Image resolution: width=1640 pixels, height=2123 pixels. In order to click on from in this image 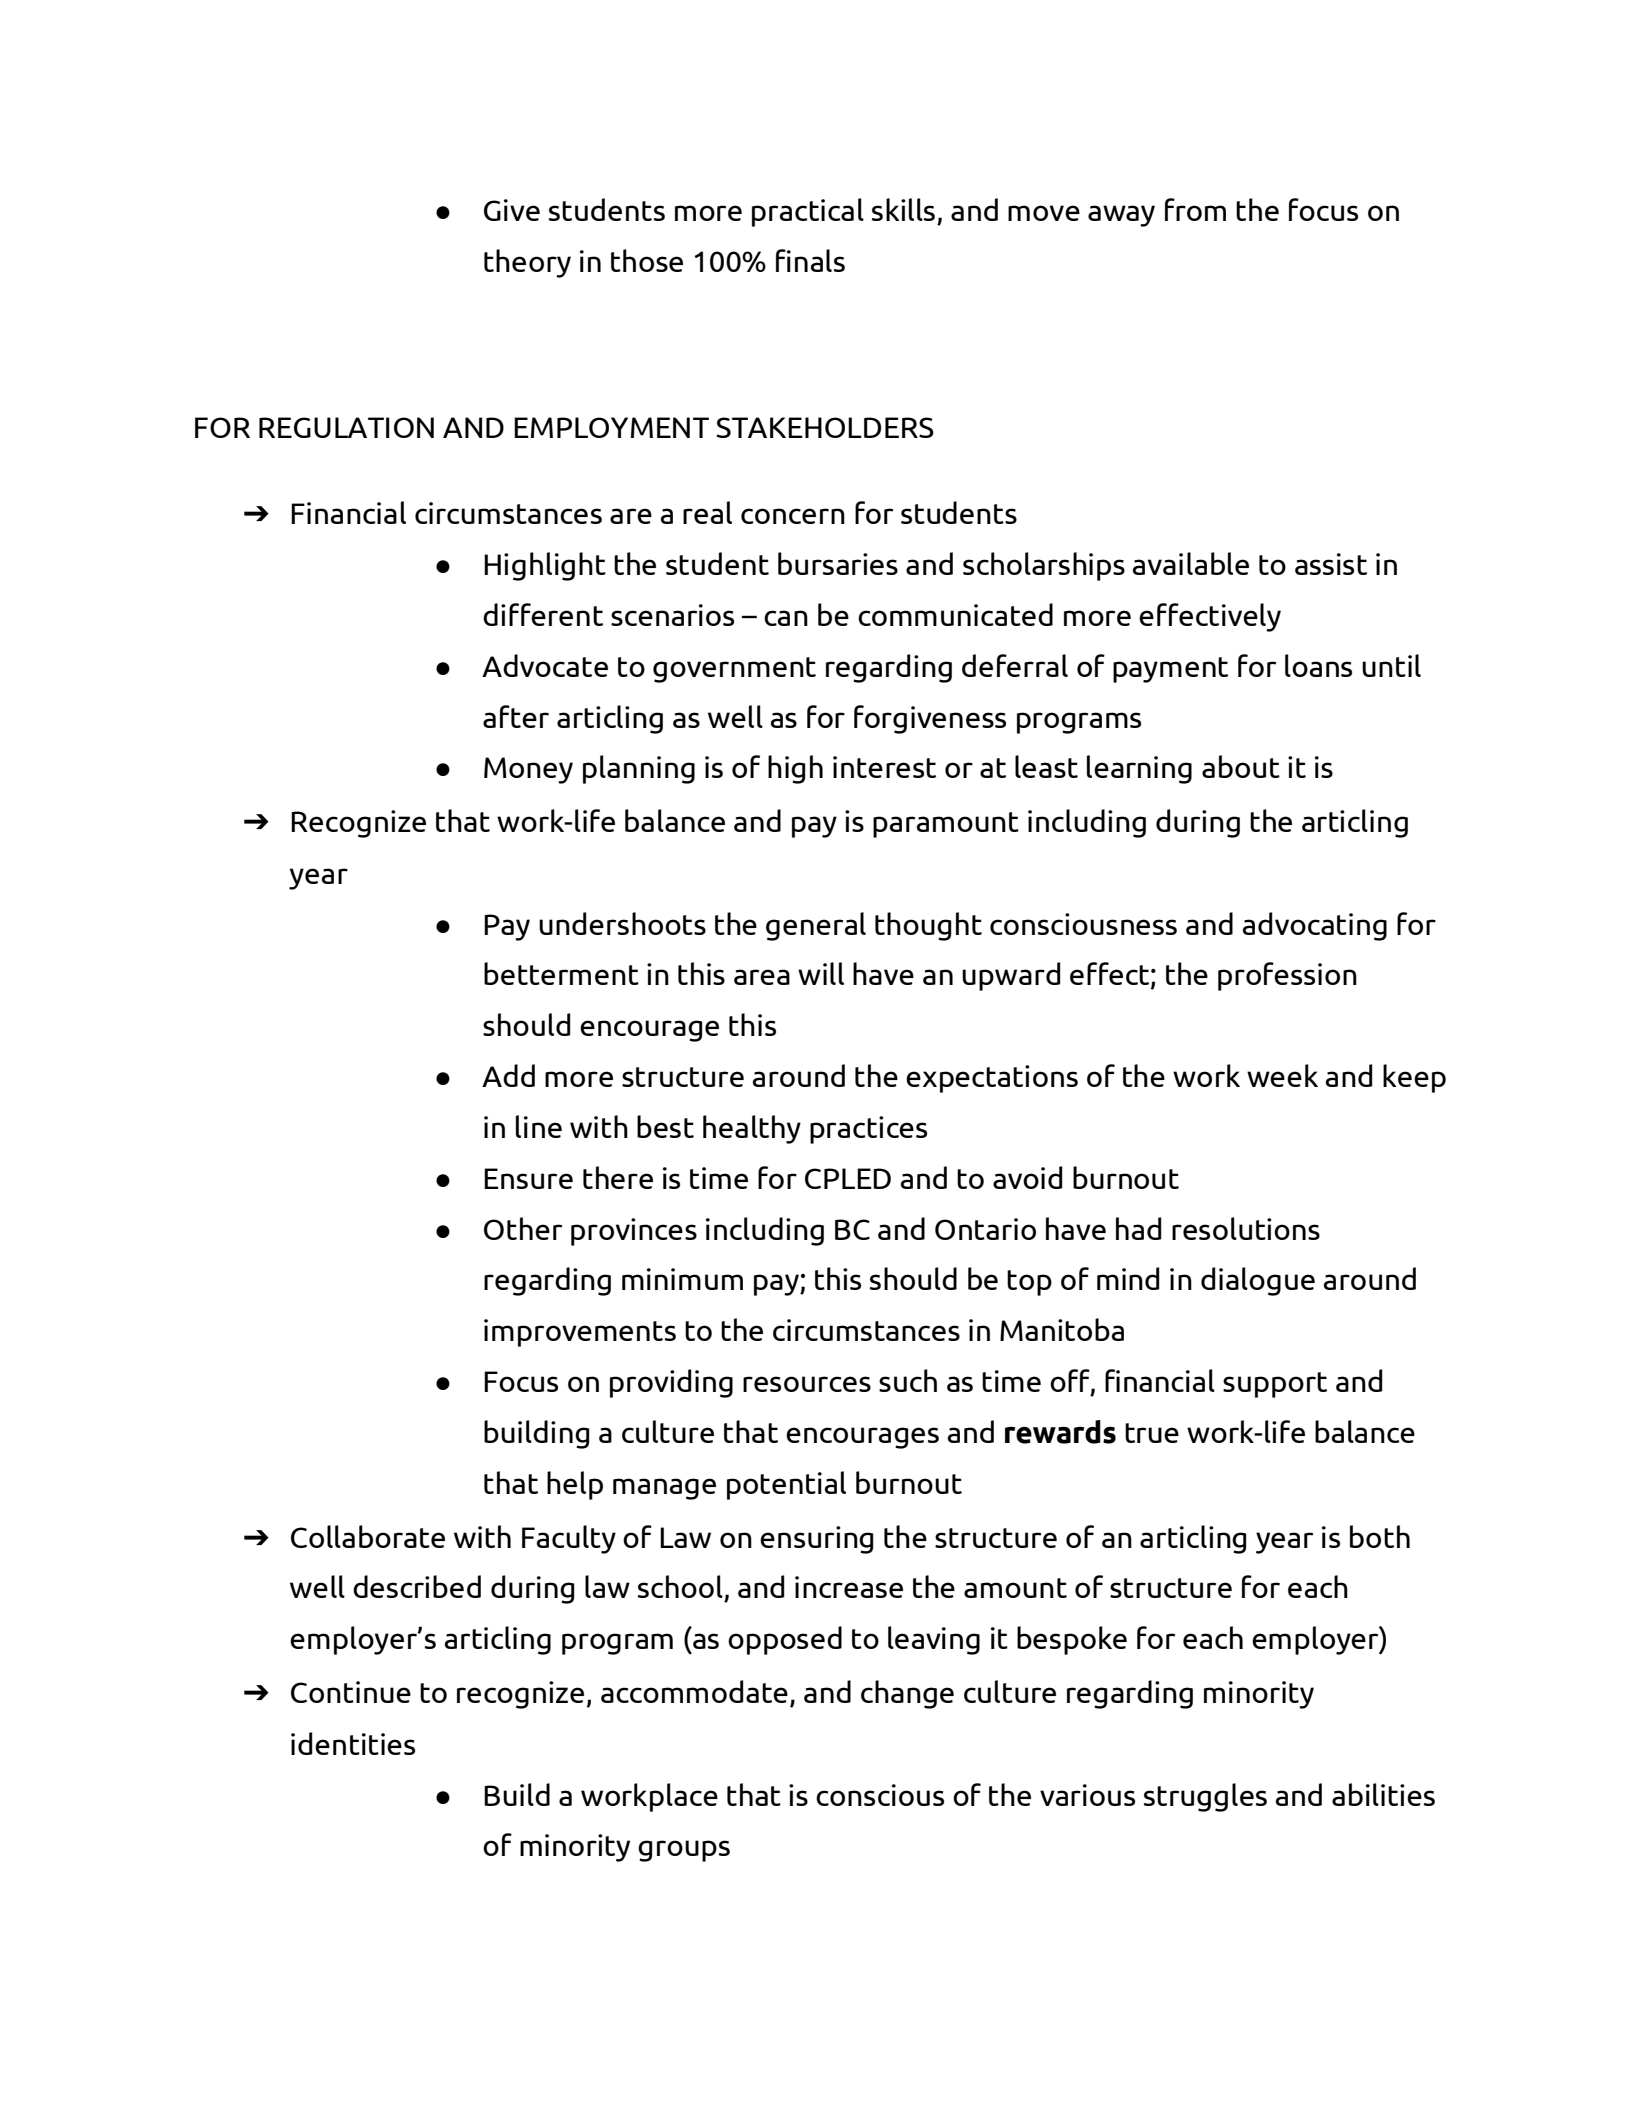, I will do `click(1195, 209)`.
